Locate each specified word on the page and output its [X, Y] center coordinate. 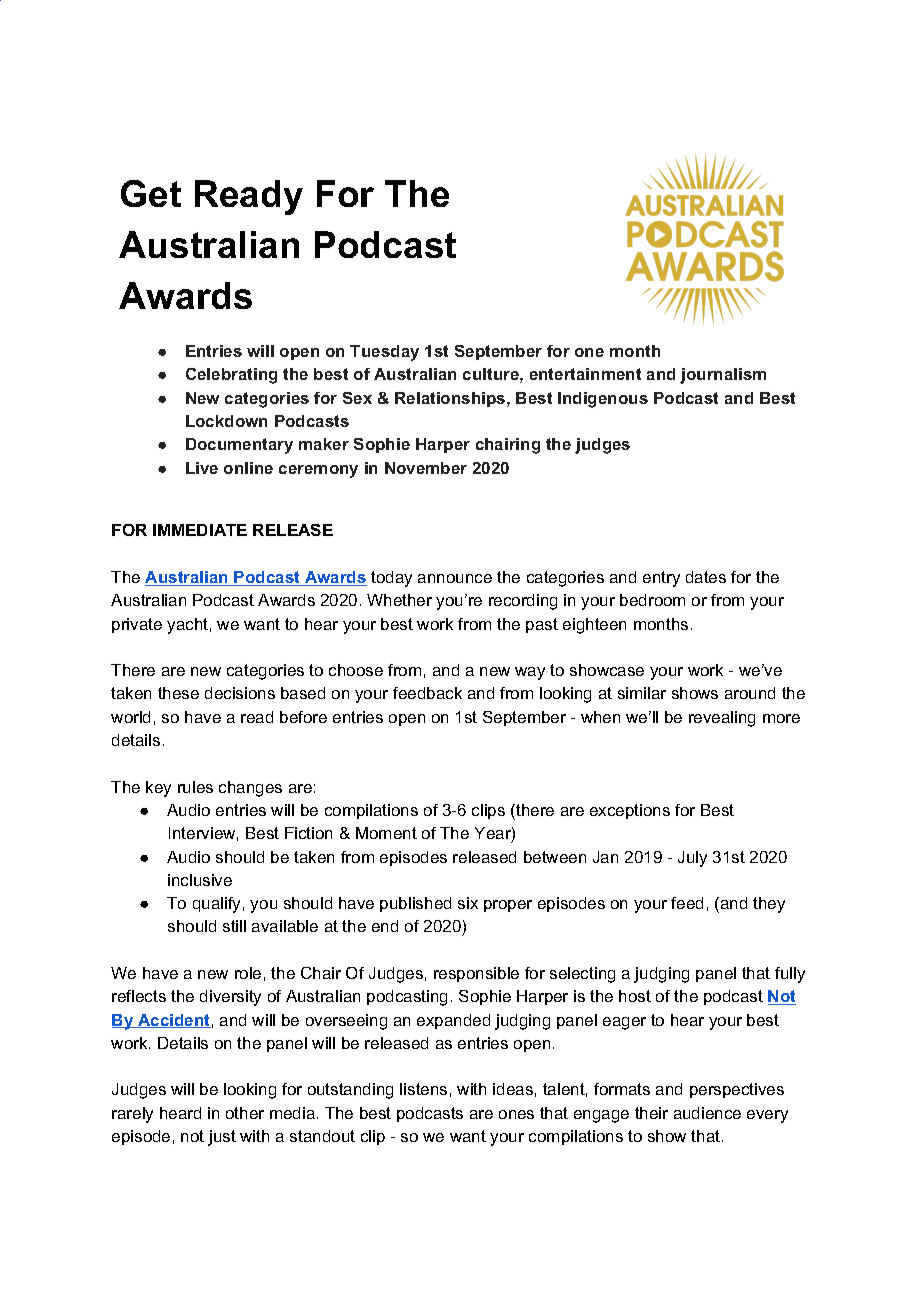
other [245, 1113]
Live [202, 468]
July [692, 859]
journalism [723, 376]
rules [195, 787]
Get [151, 193]
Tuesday [384, 353]
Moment [386, 833]
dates [706, 577]
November [426, 468]
